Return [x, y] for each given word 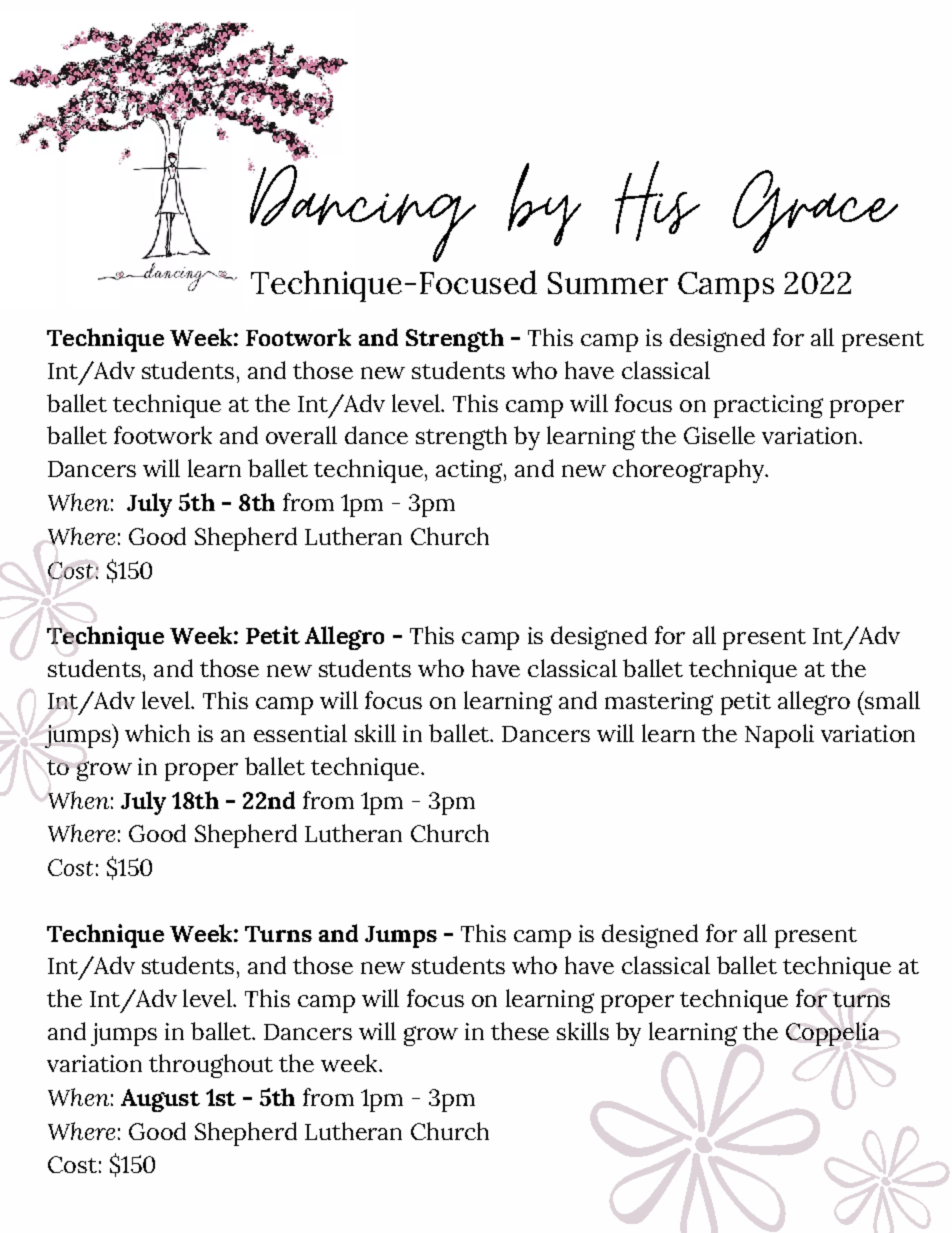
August [160, 1100]
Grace [815, 211]
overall [301, 435]
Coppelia [832, 1034]
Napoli [779, 736]
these [520, 1031]
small [891, 700]
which [157, 733]
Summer [608, 283]
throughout [211, 1066]
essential [300, 733]
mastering [659, 703]
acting [470, 471]
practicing [768, 406]
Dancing [362, 212]
